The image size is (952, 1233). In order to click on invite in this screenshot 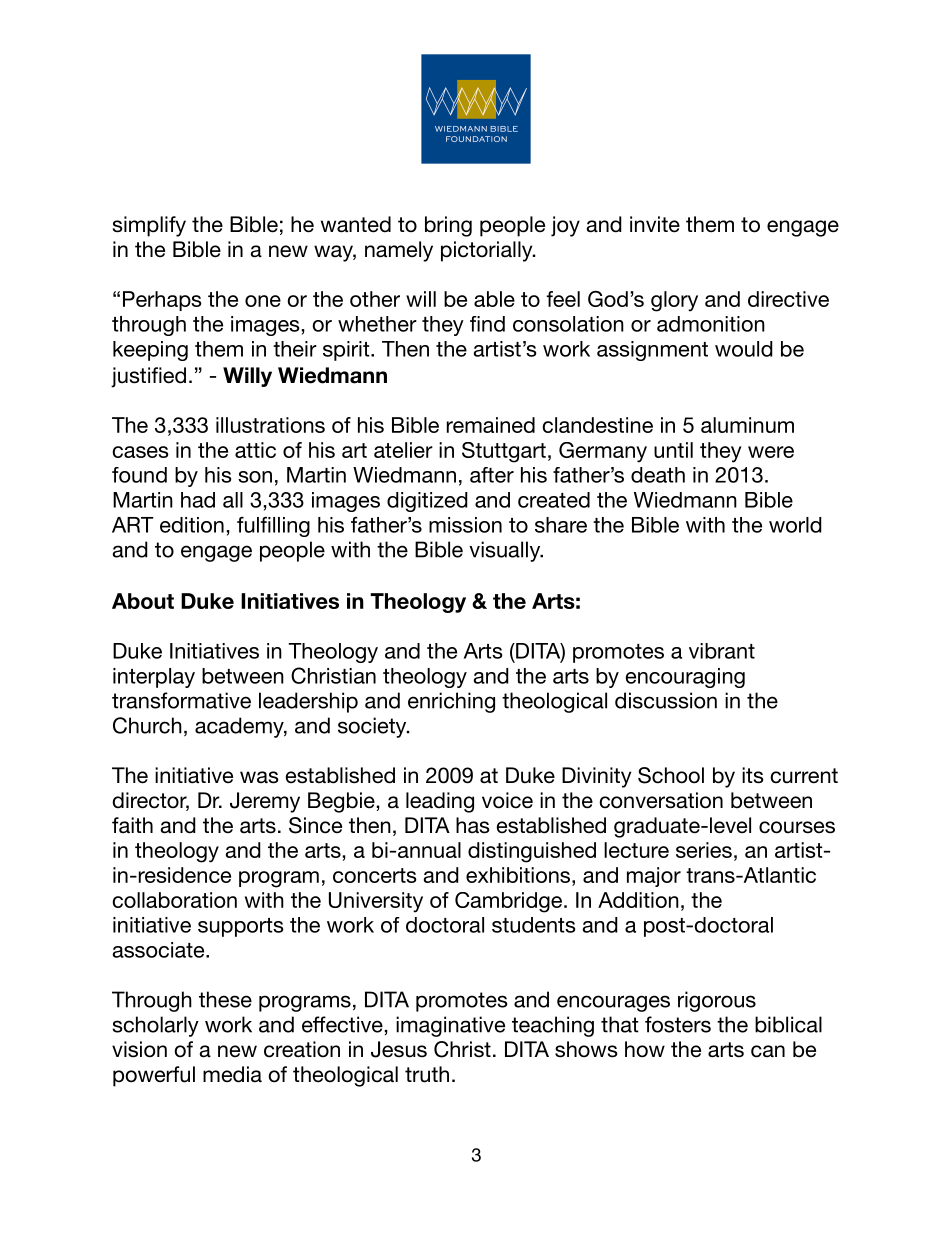, I will do `click(655, 224)`.
